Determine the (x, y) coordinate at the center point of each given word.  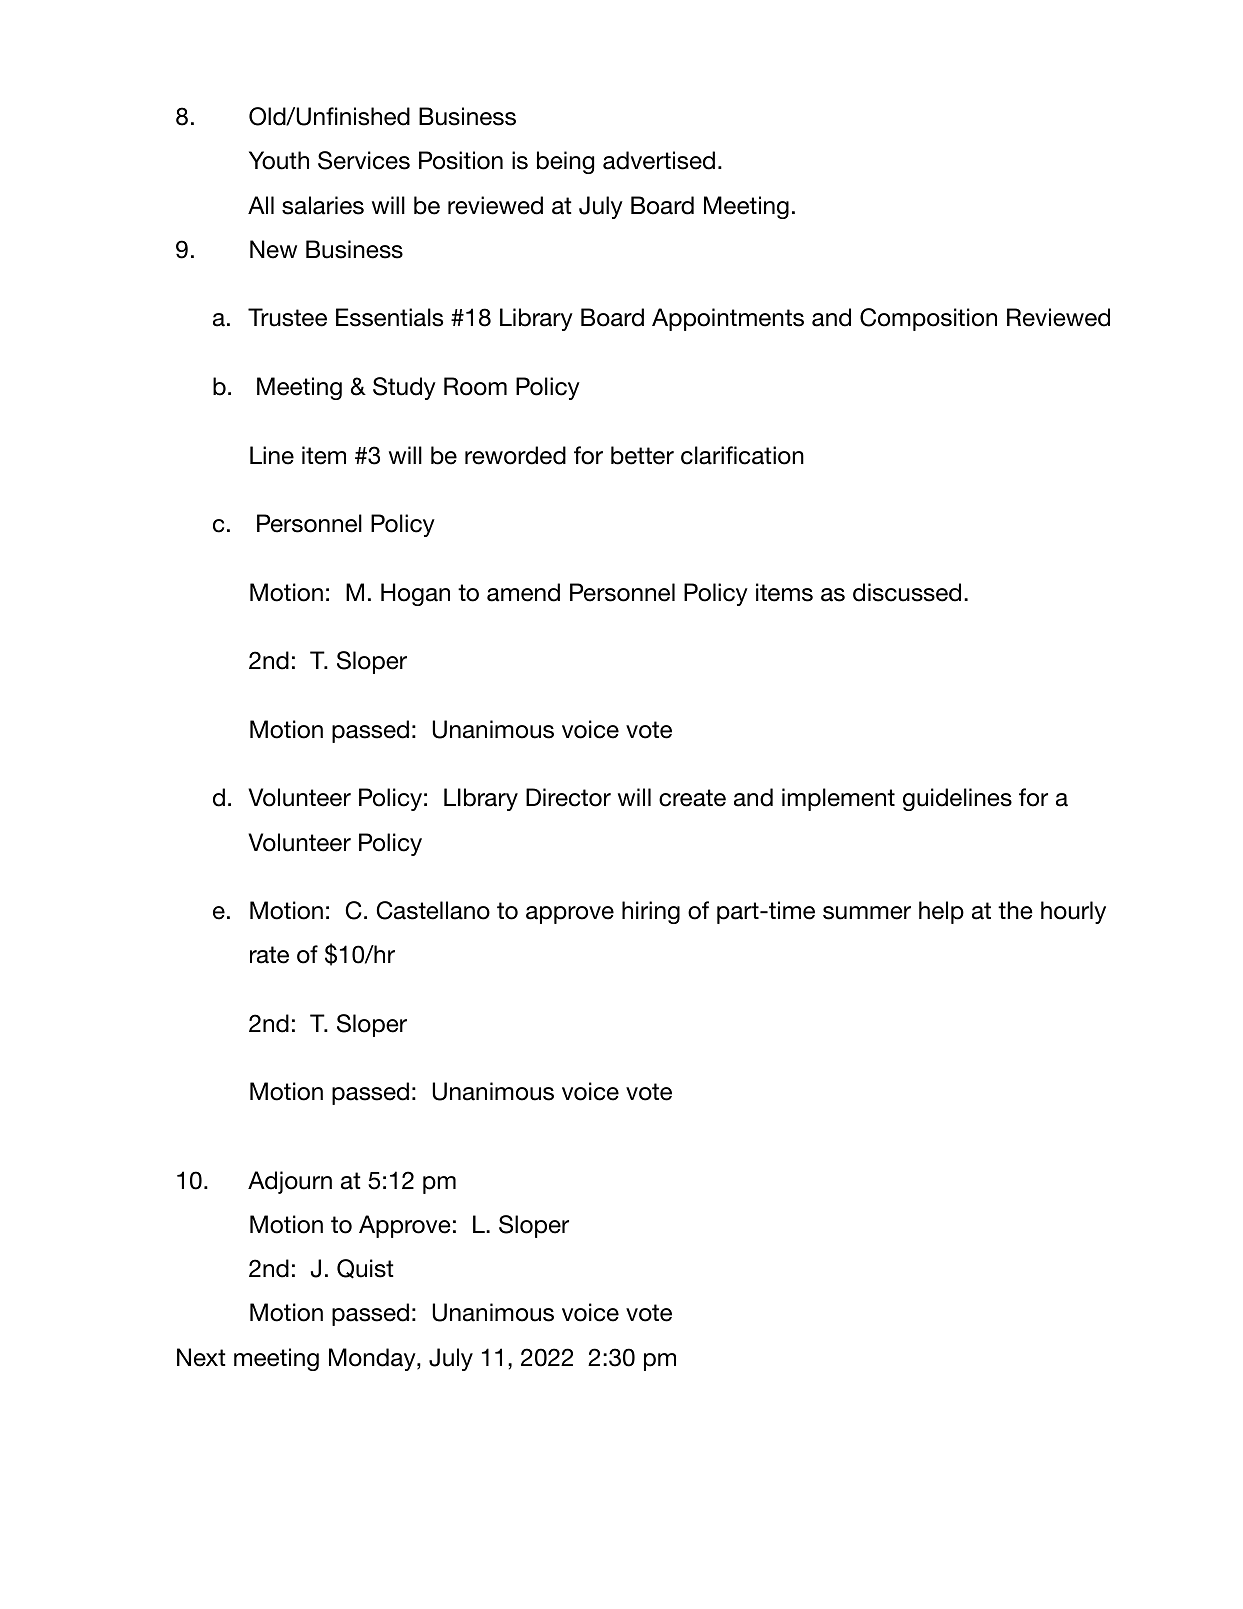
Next (201, 1357)
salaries (323, 205)
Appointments (728, 319)
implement (838, 799)
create (692, 798)
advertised (659, 160)
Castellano (433, 910)
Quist (365, 1269)
